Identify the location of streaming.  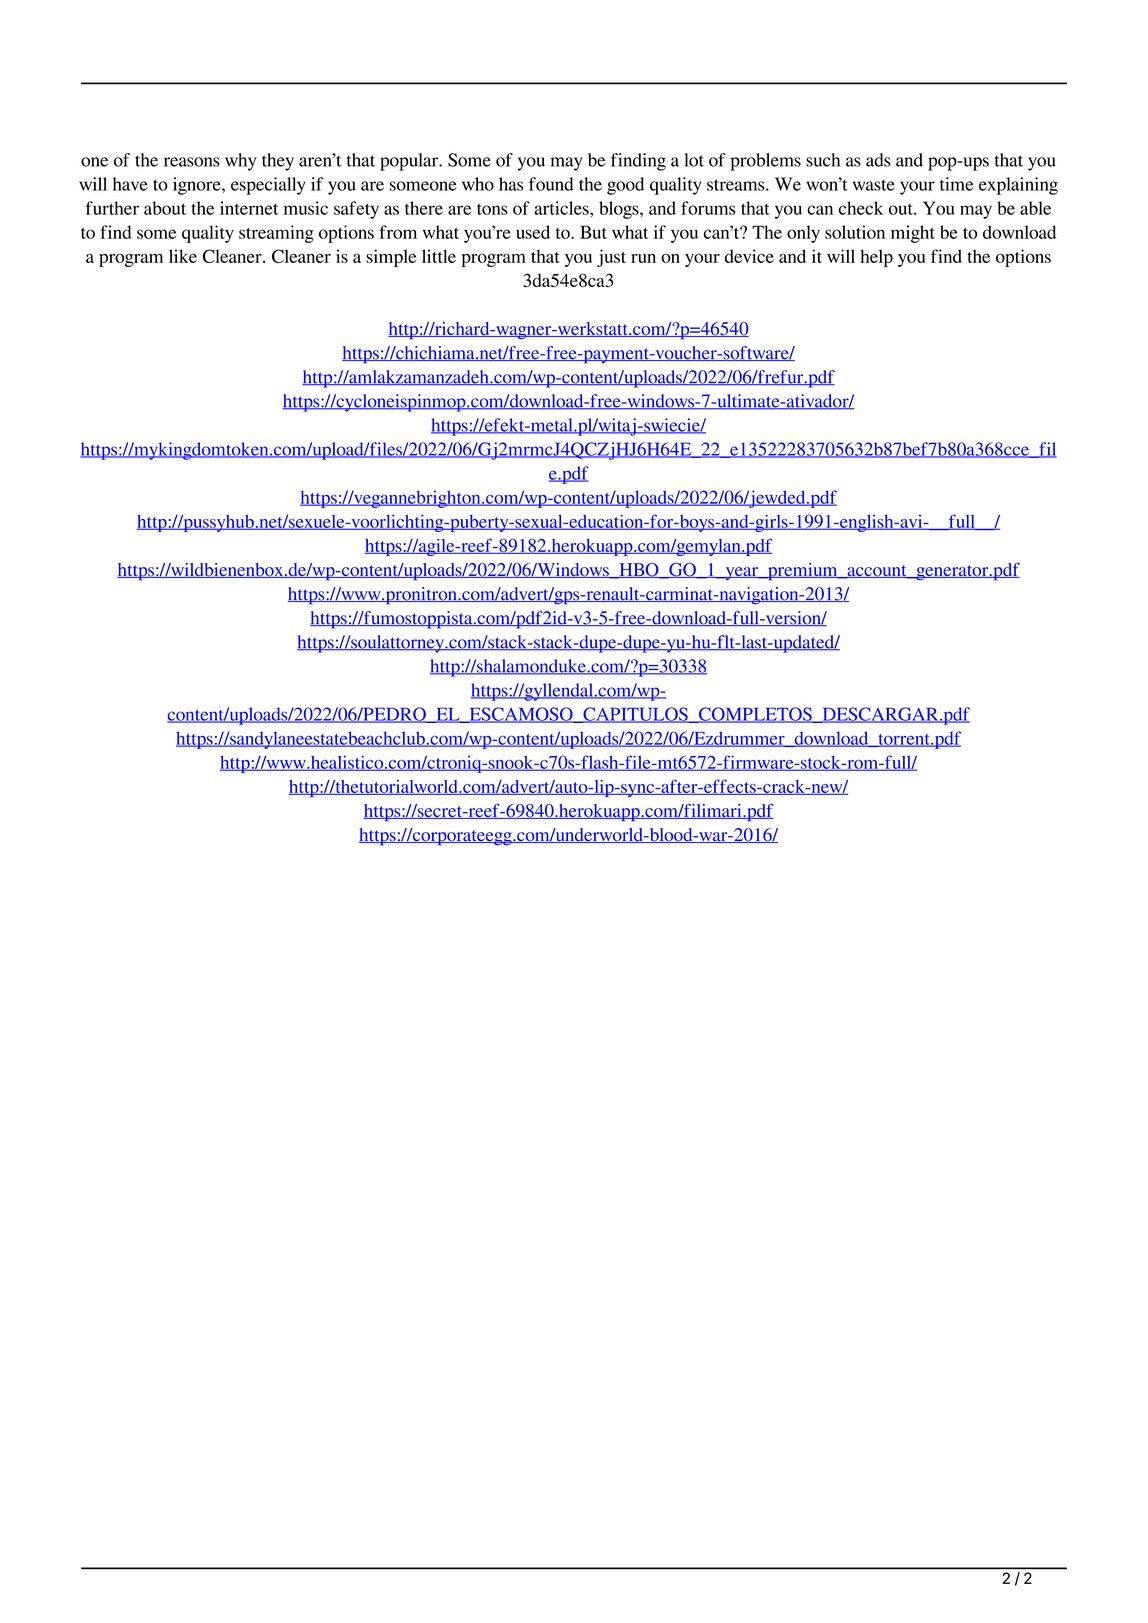
(276, 234).
